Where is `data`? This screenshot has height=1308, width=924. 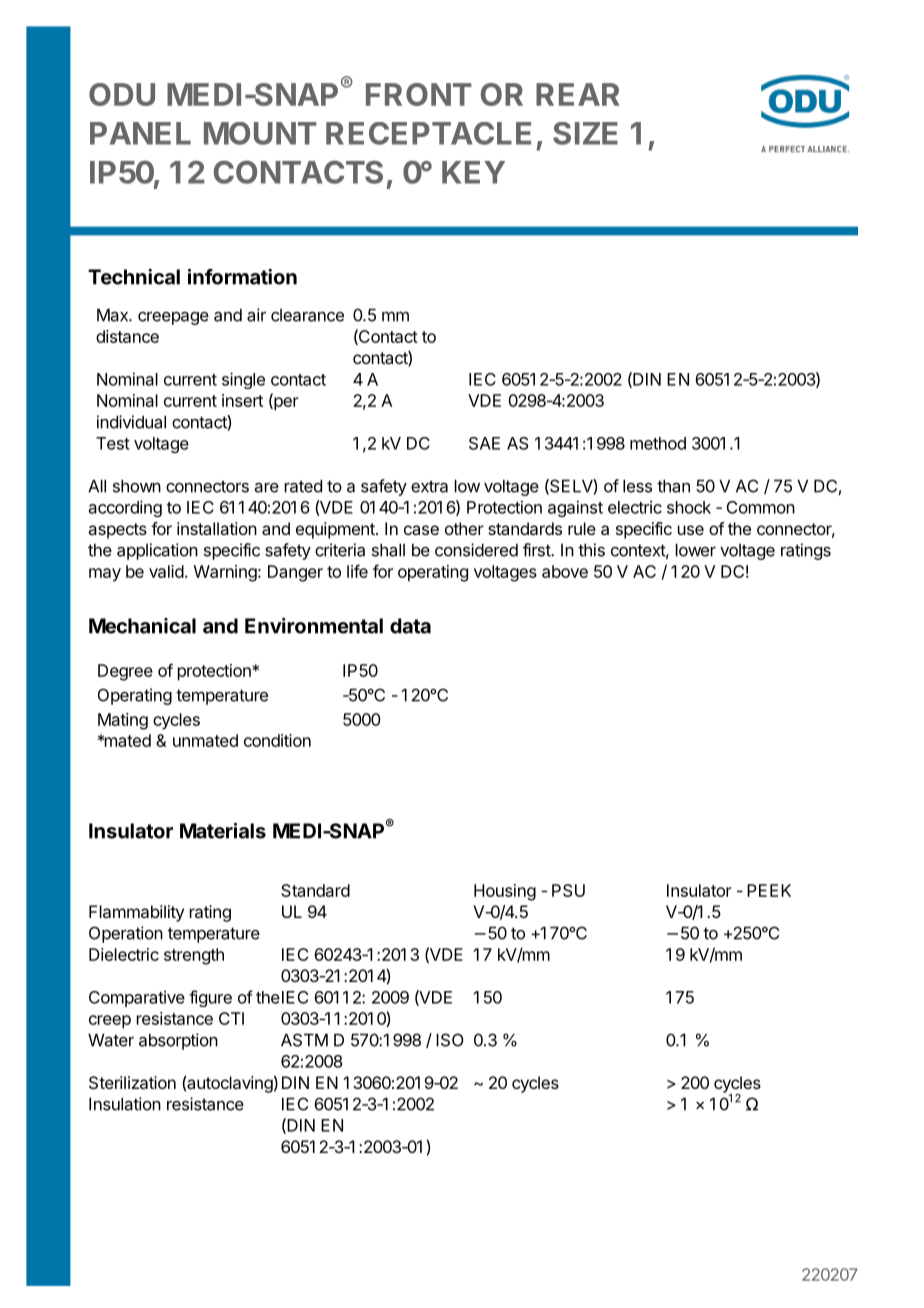 data is located at coordinates (410, 626).
